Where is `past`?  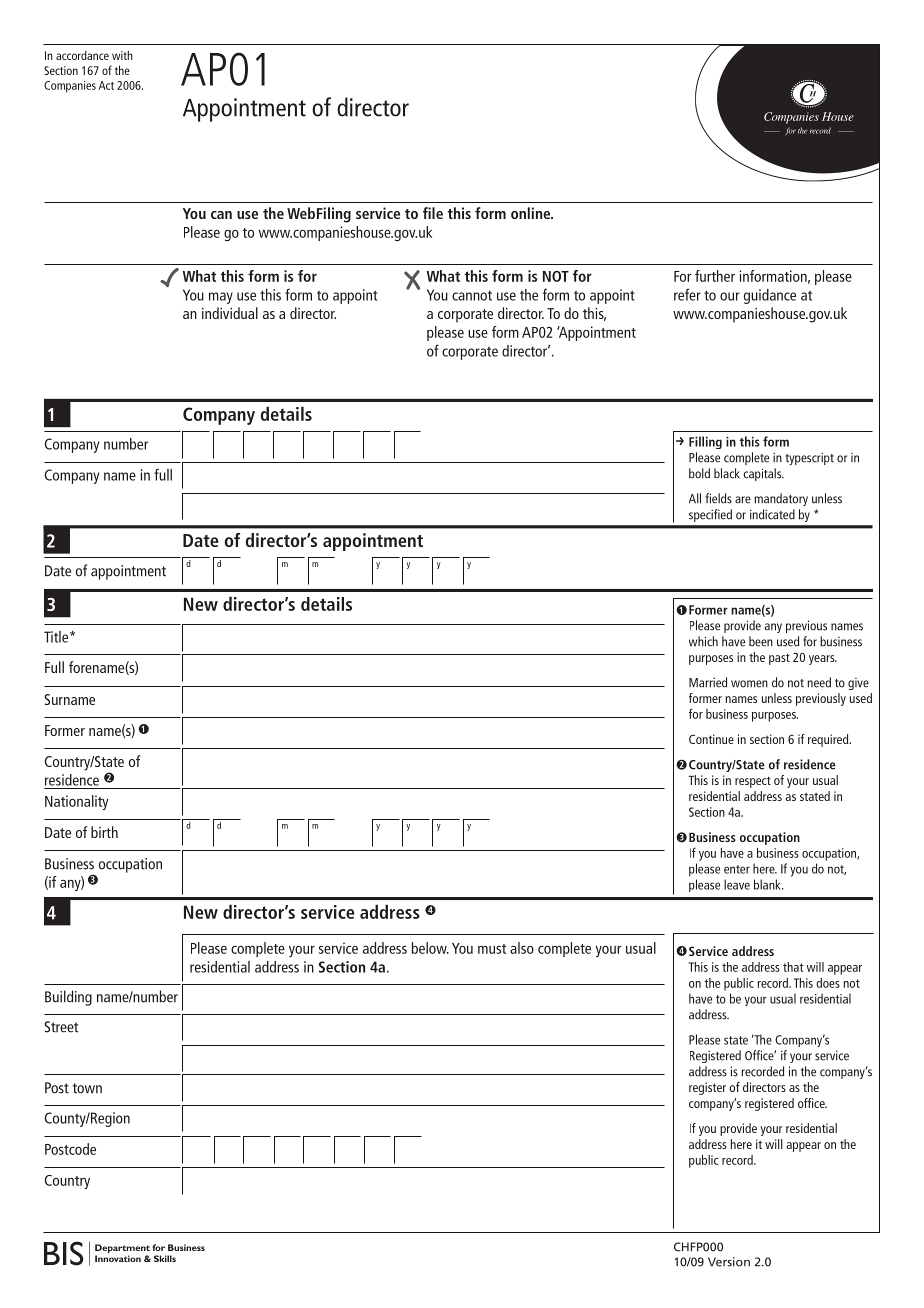
past is located at coordinates (779, 659).
